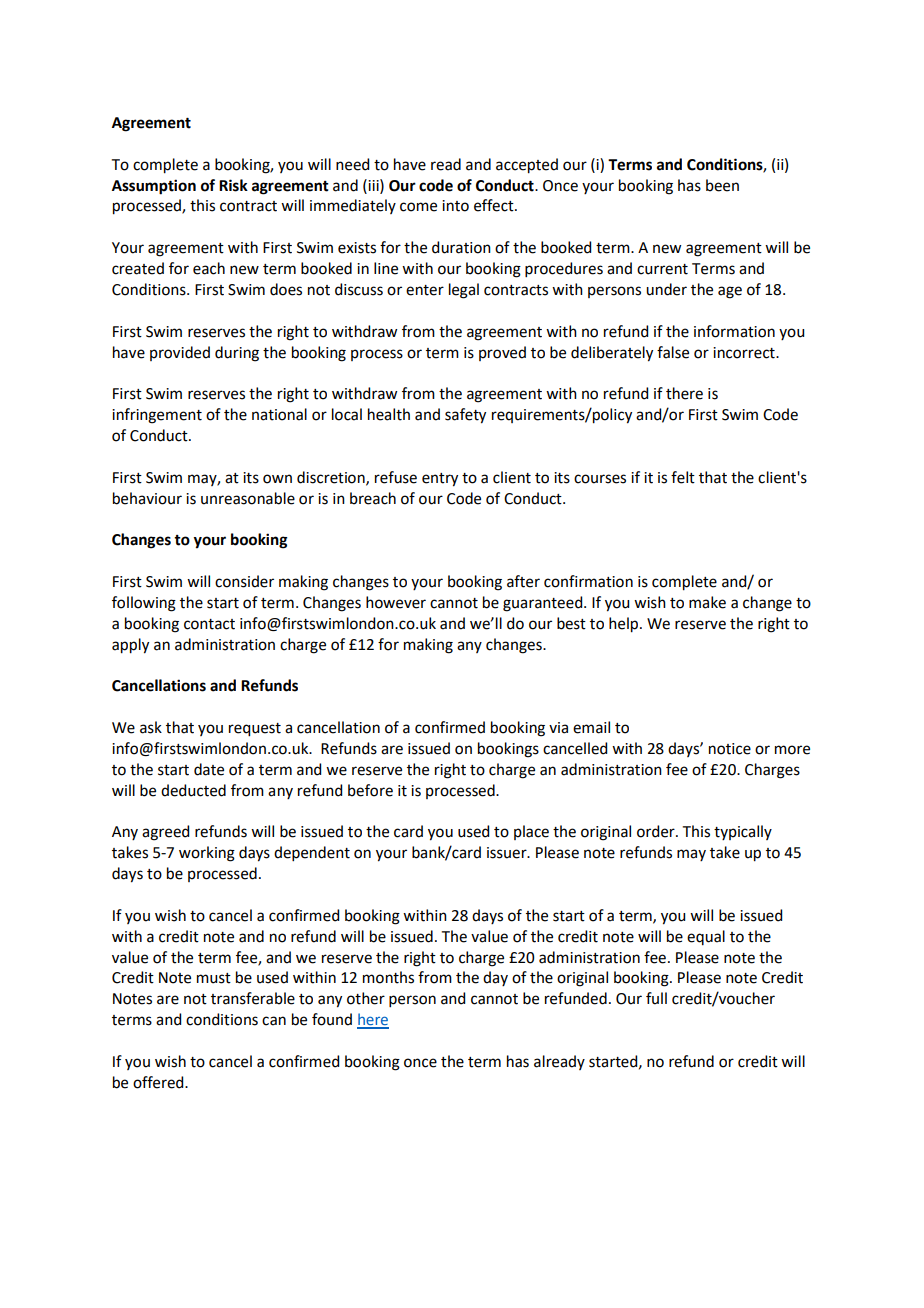  What do you see at coordinates (683, 477) in the page?
I see `felt` at bounding box center [683, 477].
